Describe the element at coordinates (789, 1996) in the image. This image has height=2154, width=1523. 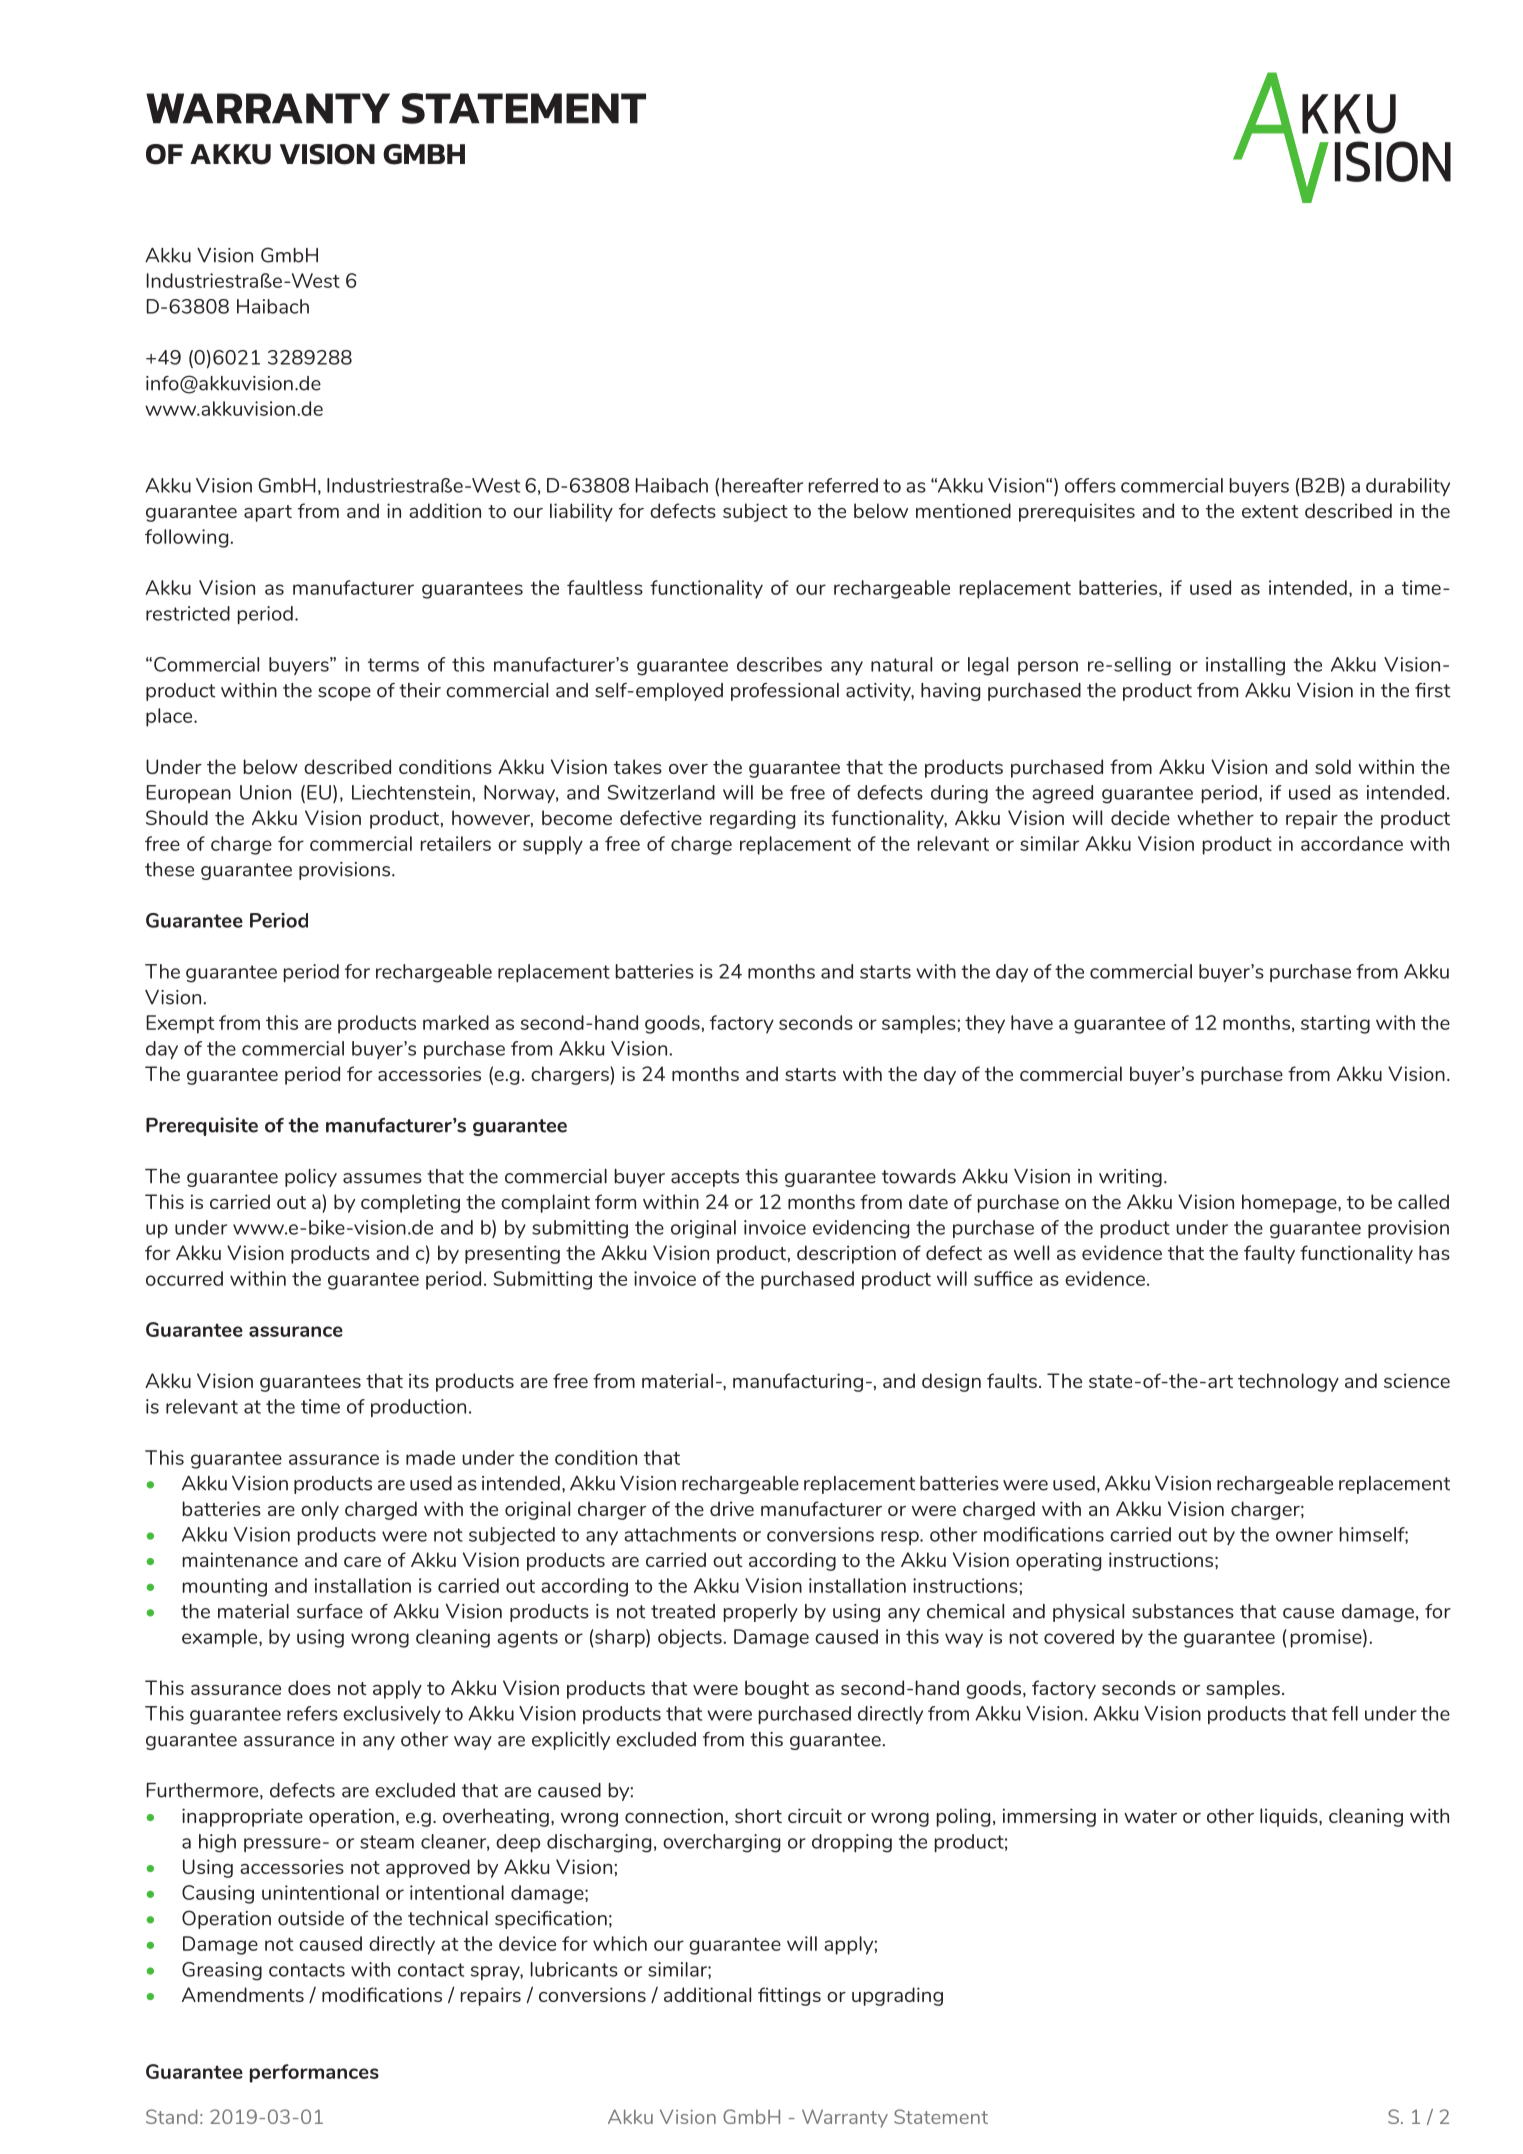
I see `fittings` at that location.
